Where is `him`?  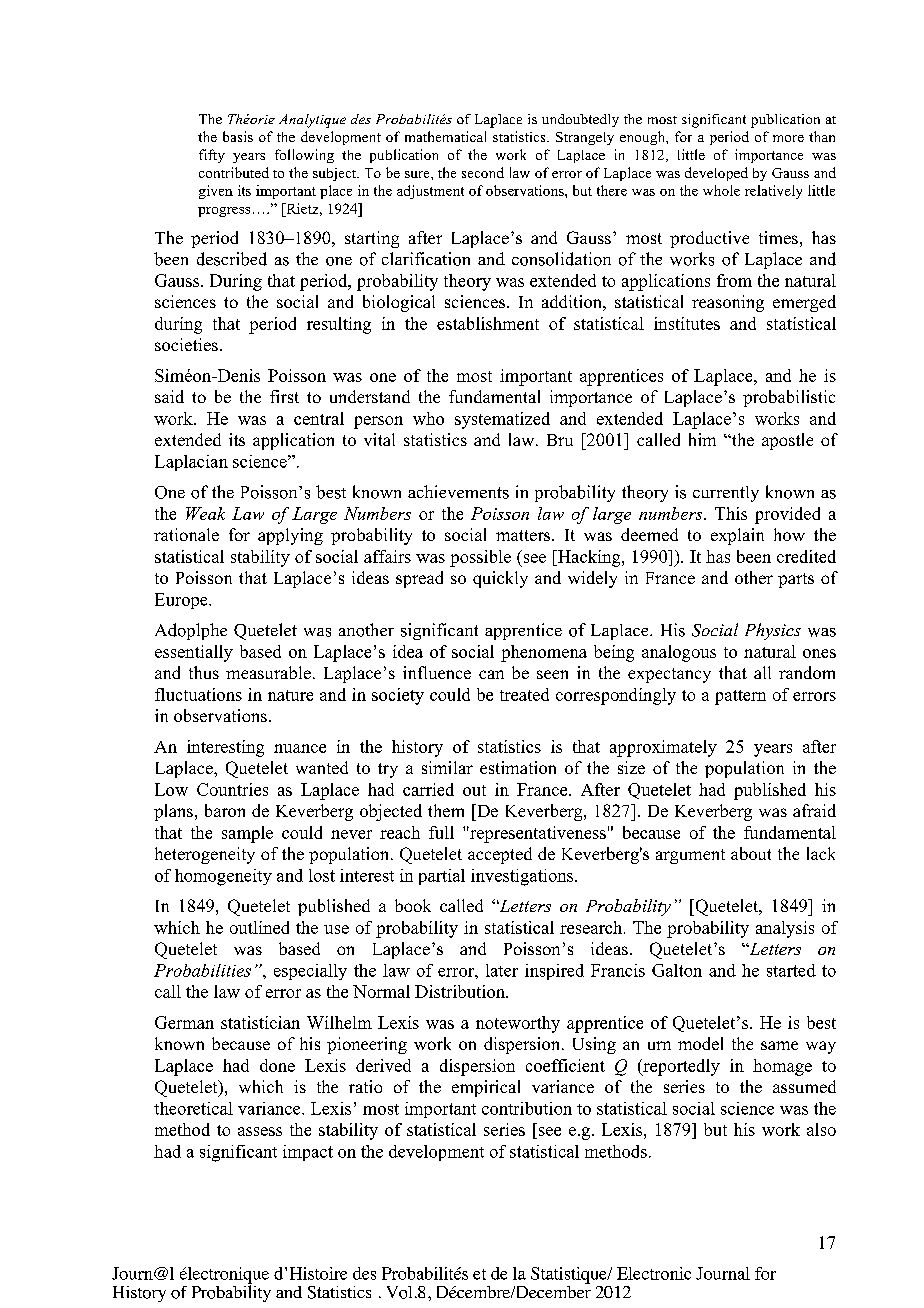 him is located at coordinates (702, 439).
